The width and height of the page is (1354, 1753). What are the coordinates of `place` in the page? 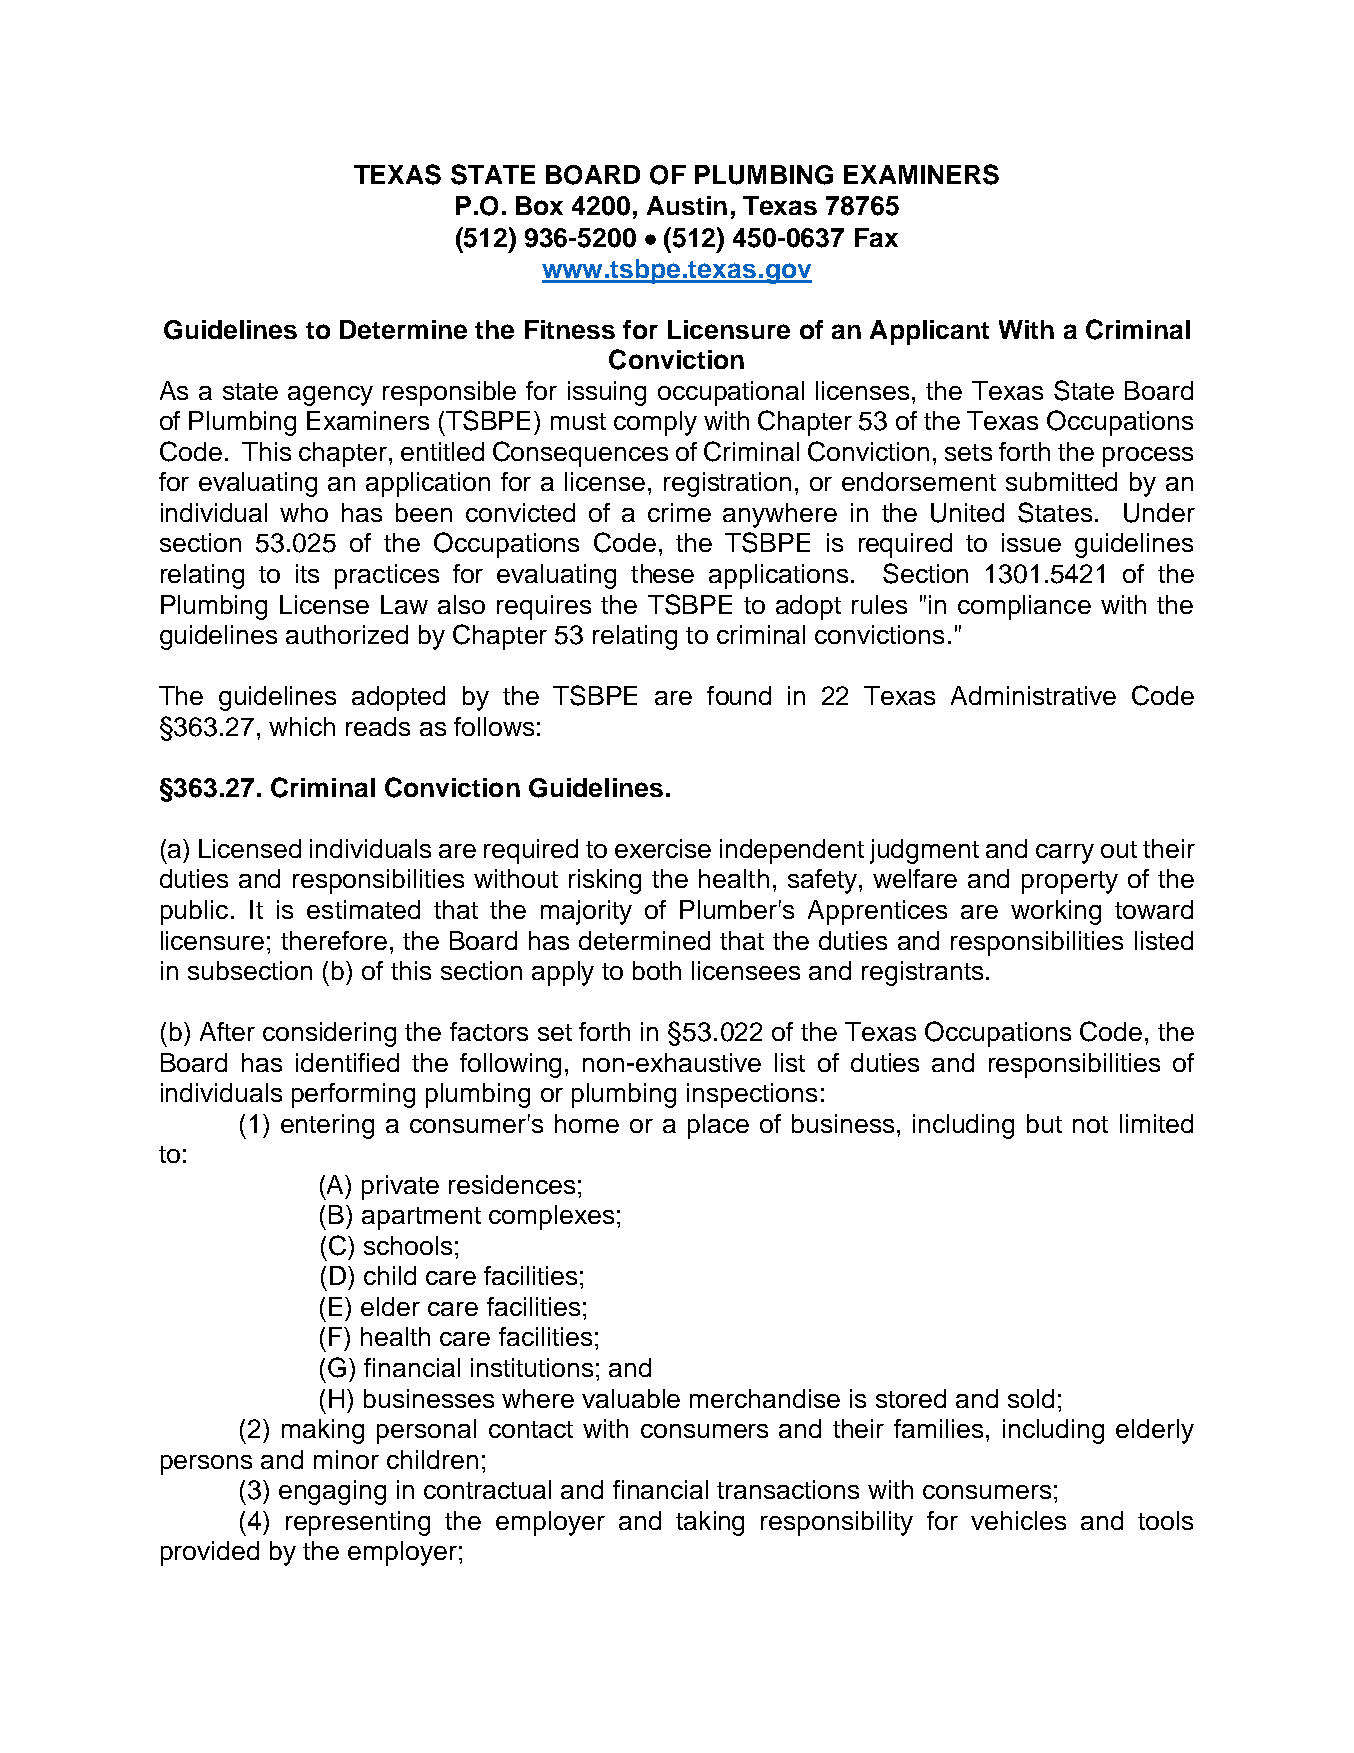 It's located at (718, 1126).
